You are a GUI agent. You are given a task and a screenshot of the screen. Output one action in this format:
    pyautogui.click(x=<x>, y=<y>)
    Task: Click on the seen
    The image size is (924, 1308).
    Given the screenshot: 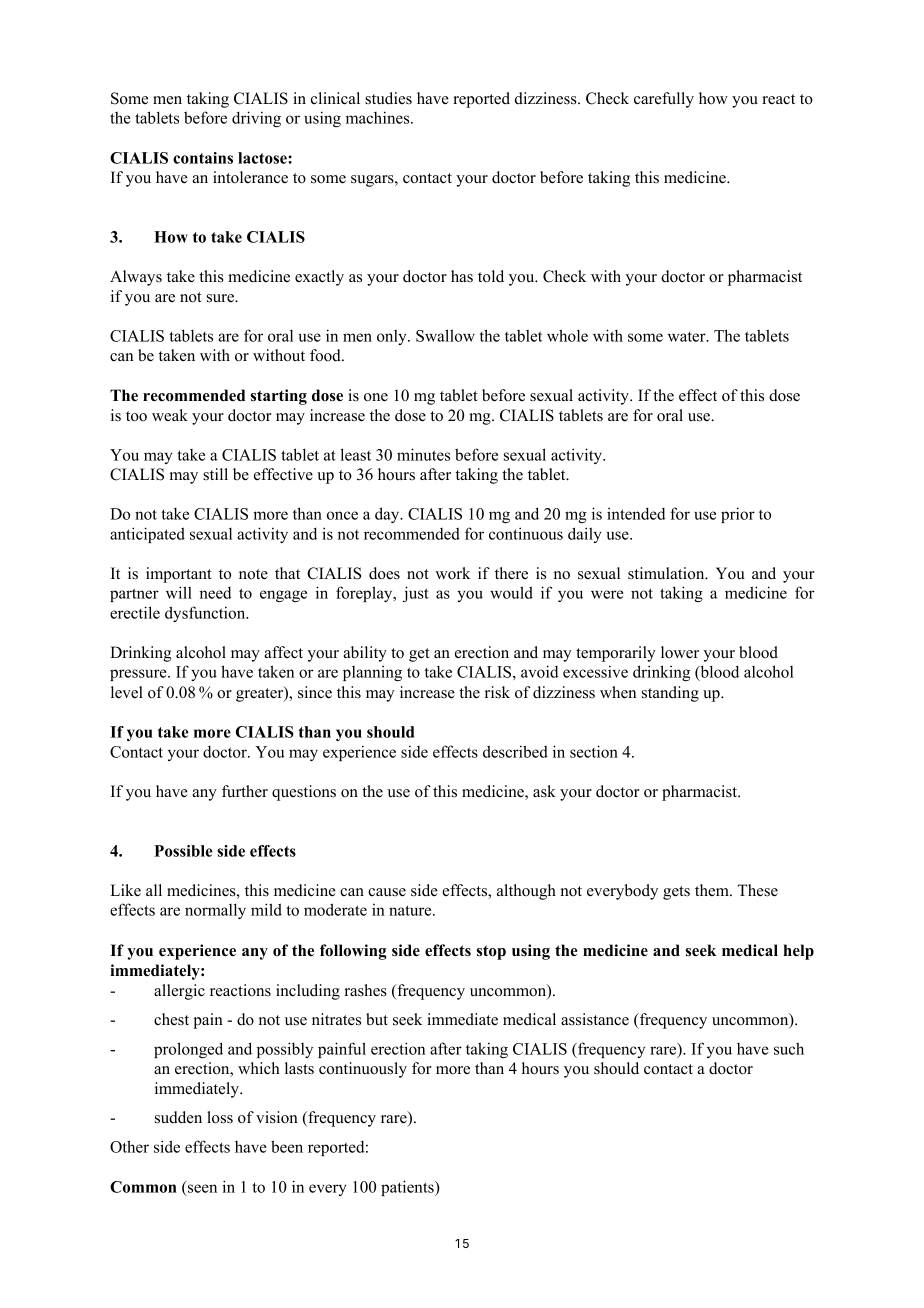 What is the action you would take?
    pyautogui.click(x=201, y=1190)
